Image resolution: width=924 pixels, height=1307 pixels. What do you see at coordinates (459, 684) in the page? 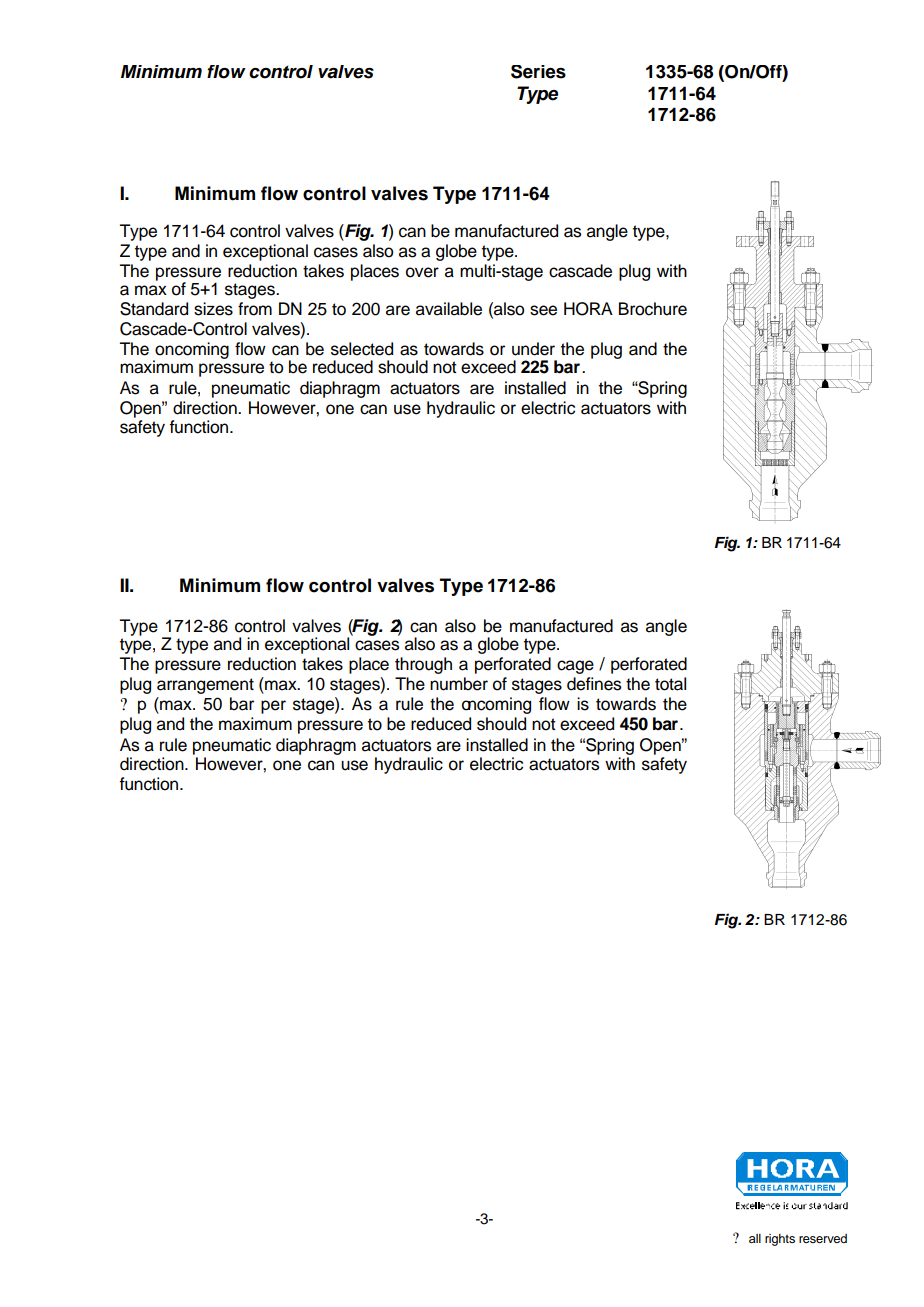
I see `number` at bounding box center [459, 684].
